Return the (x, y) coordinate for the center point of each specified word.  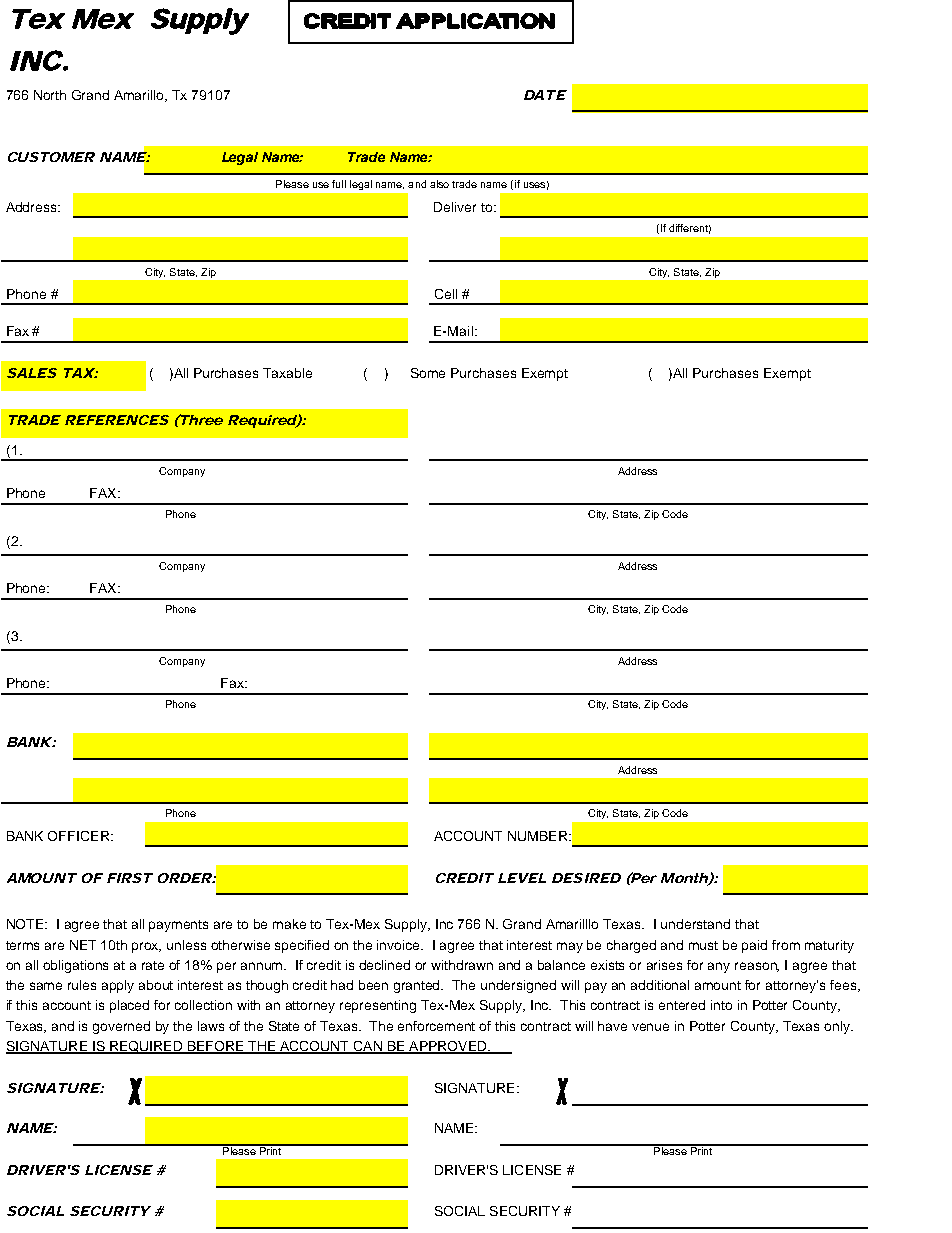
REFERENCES (117, 420)
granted (418, 986)
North (50, 95)
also (439, 184)
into (721, 1005)
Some (428, 373)
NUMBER (539, 836)
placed (129, 1006)
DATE (545, 95)
